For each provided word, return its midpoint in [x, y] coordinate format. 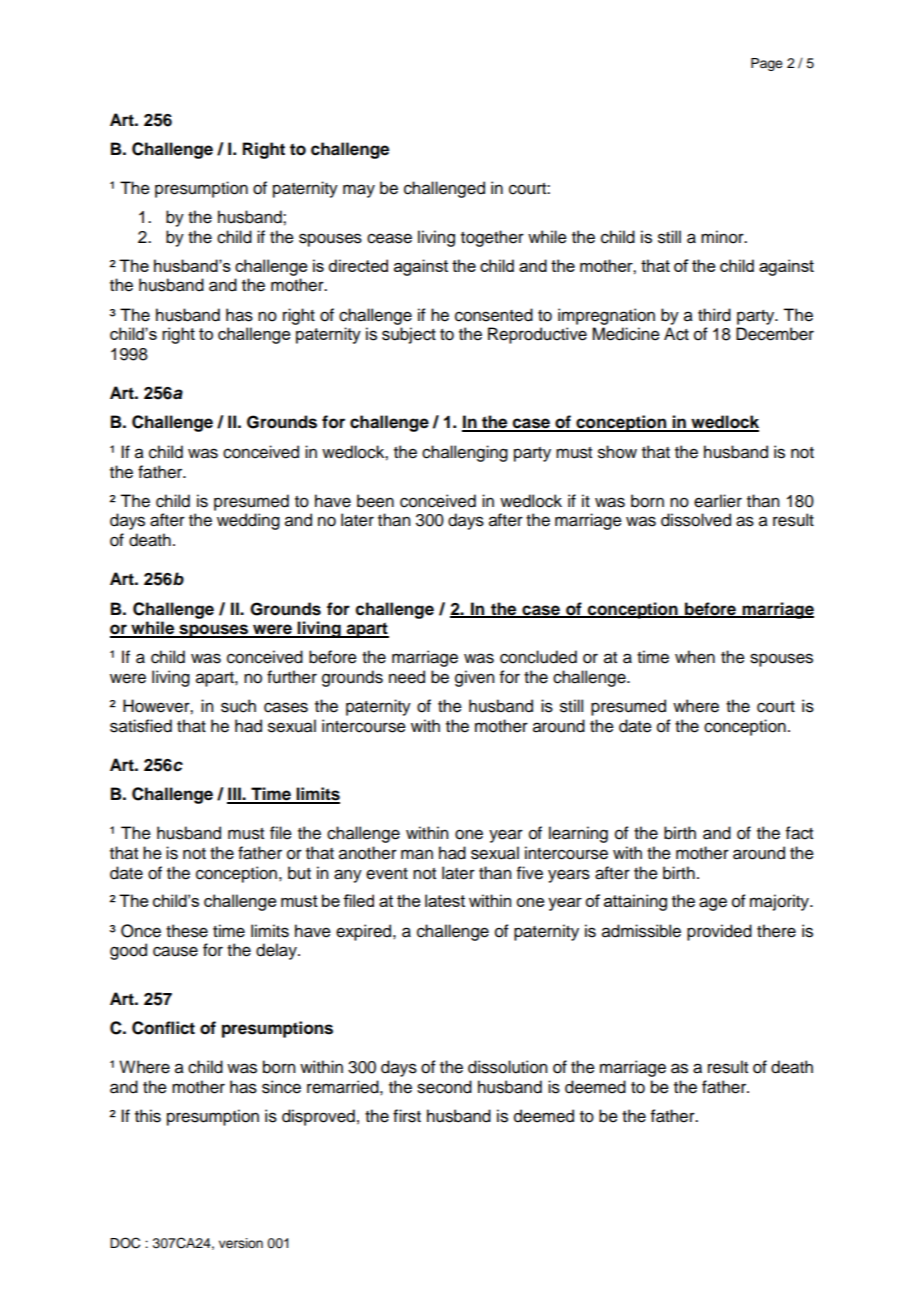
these [187, 931]
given [474, 678]
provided [719, 932]
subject [409, 335]
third [714, 315]
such [238, 706]
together [492, 238]
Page [767, 64]
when [695, 657]
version [241, 1243]
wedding [248, 521]
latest [445, 900]
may [359, 191]
